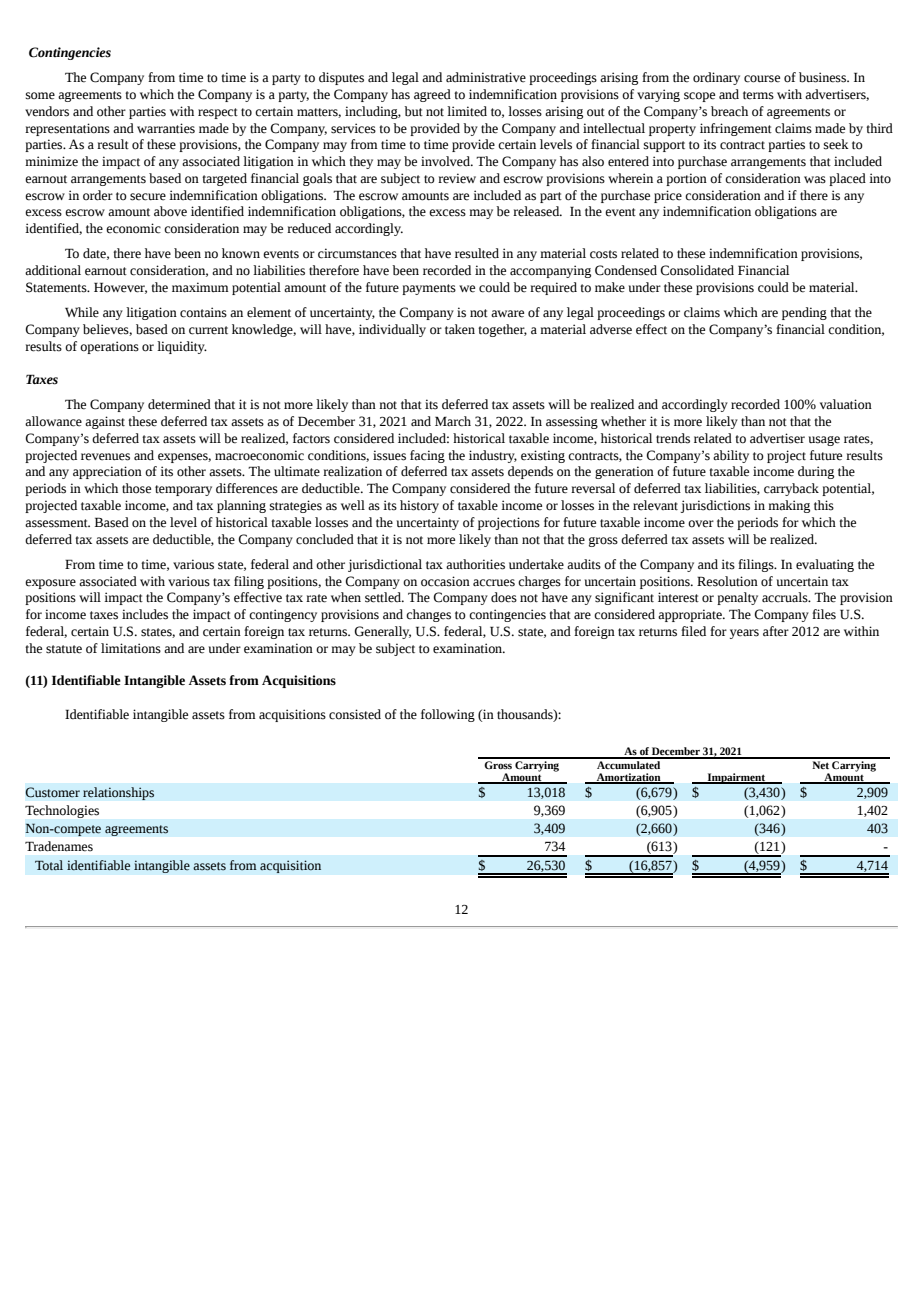  What do you see at coordinates (758, 95) in the screenshot?
I see `terms` at bounding box center [758, 95].
